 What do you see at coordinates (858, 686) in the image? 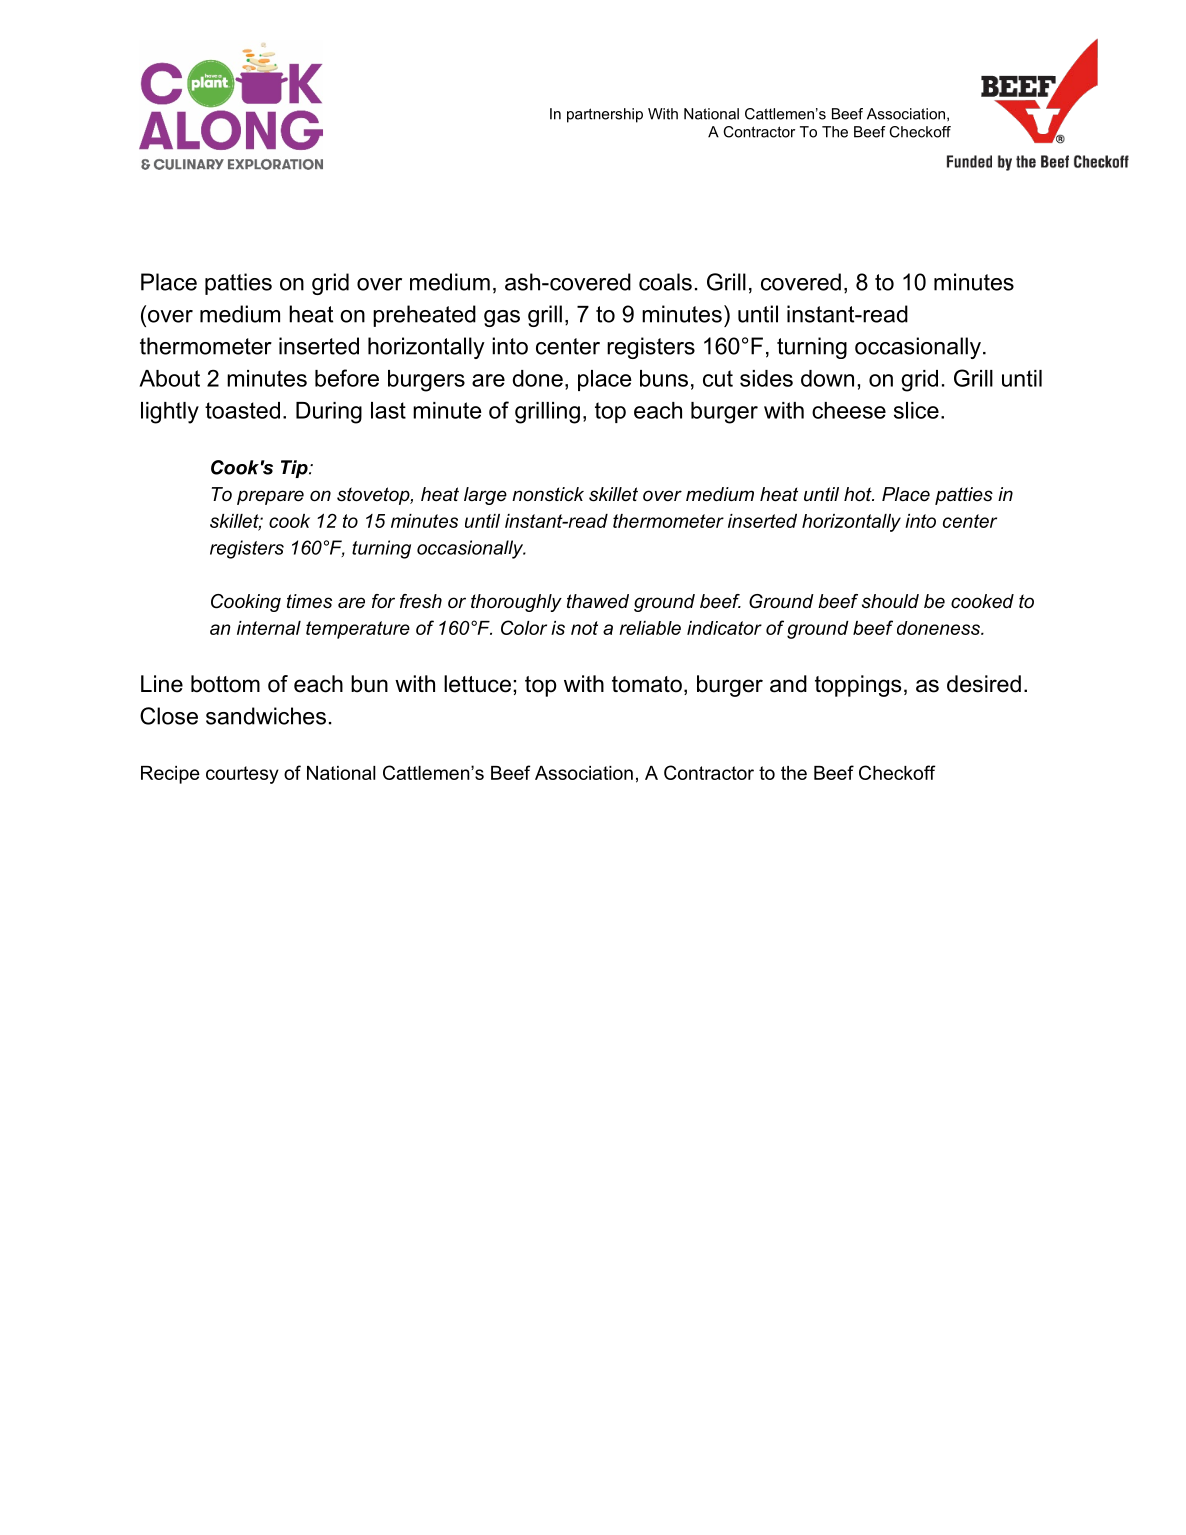
I see `toppings` at bounding box center [858, 686].
